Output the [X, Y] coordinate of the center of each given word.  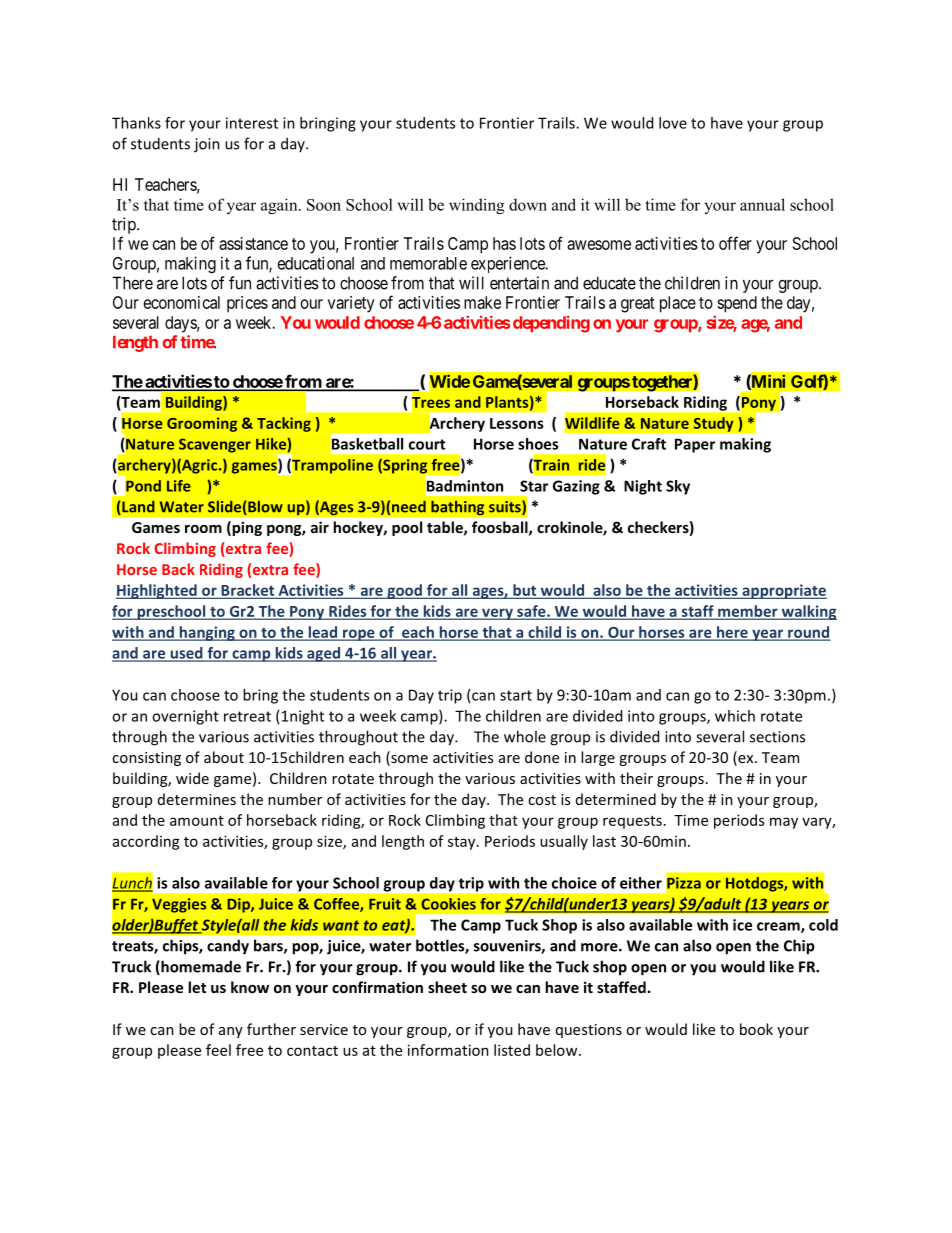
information [448, 1050]
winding [476, 206]
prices [247, 304]
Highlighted [157, 591]
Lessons [517, 423]
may [784, 823]
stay [463, 843]
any [231, 1032]
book [756, 1029]
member [748, 612]
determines [197, 799]
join [207, 145]
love [673, 123]
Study [713, 424]
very [497, 614]
